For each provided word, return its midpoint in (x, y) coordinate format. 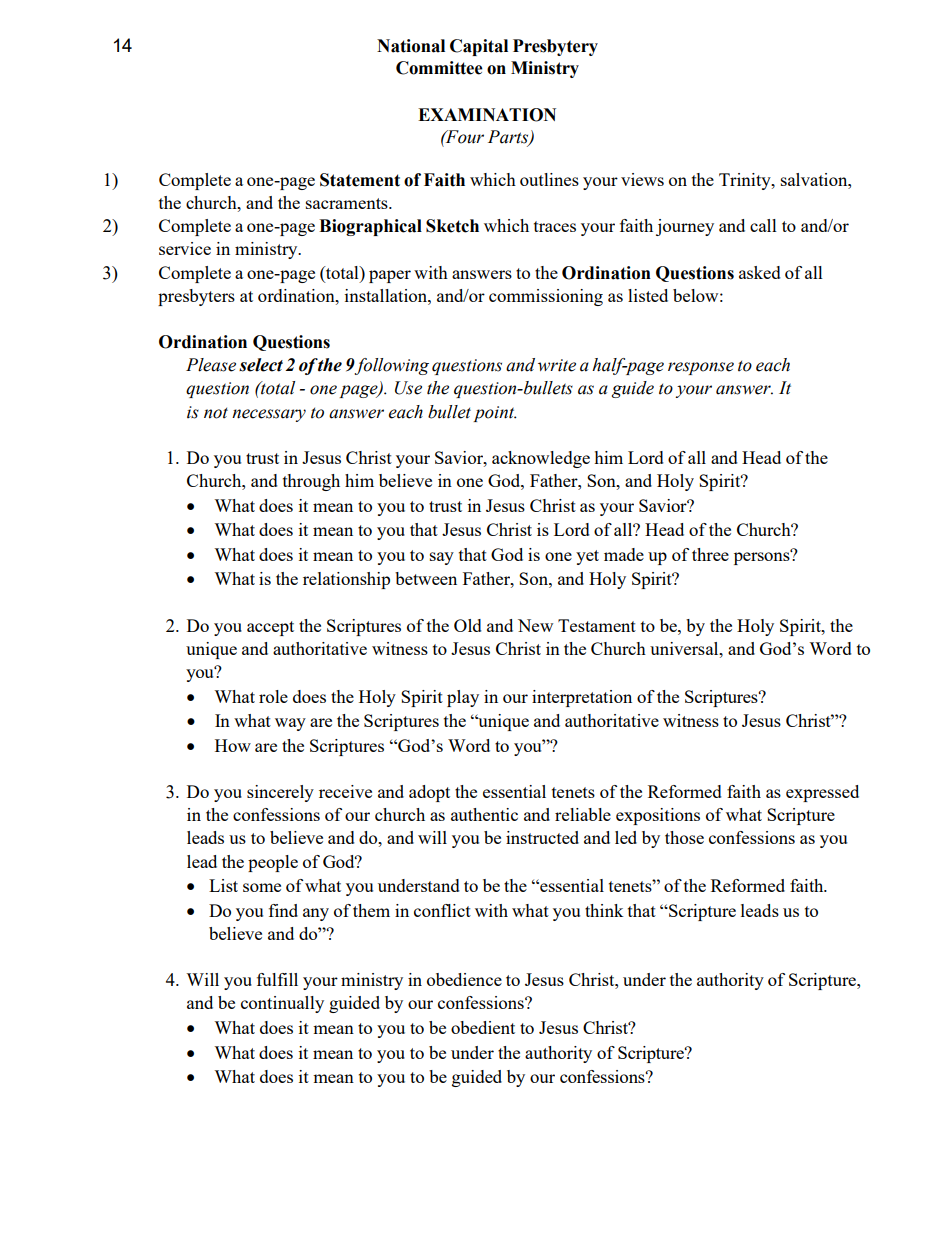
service (185, 248)
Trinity (746, 181)
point (495, 414)
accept (270, 628)
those (684, 837)
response (701, 368)
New (535, 625)
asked (760, 272)
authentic (484, 814)
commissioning (546, 297)
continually (282, 1004)
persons (763, 557)
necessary (269, 415)
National (411, 46)
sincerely (280, 793)
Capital (479, 47)
